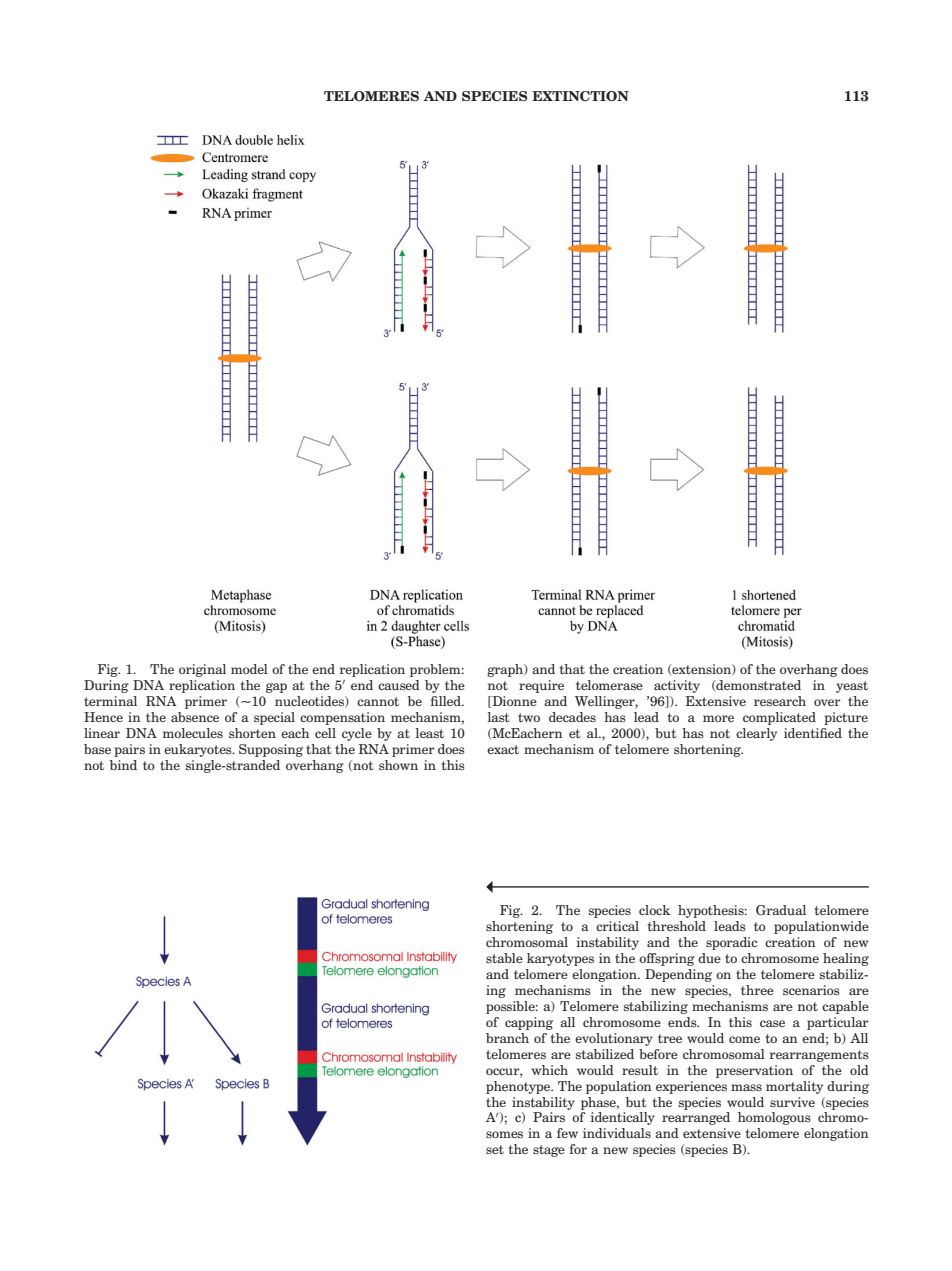  What do you see at coordinates (519, 1087) in the screenshot?
I see `phenotype` at bounding box center [519, 1087].
